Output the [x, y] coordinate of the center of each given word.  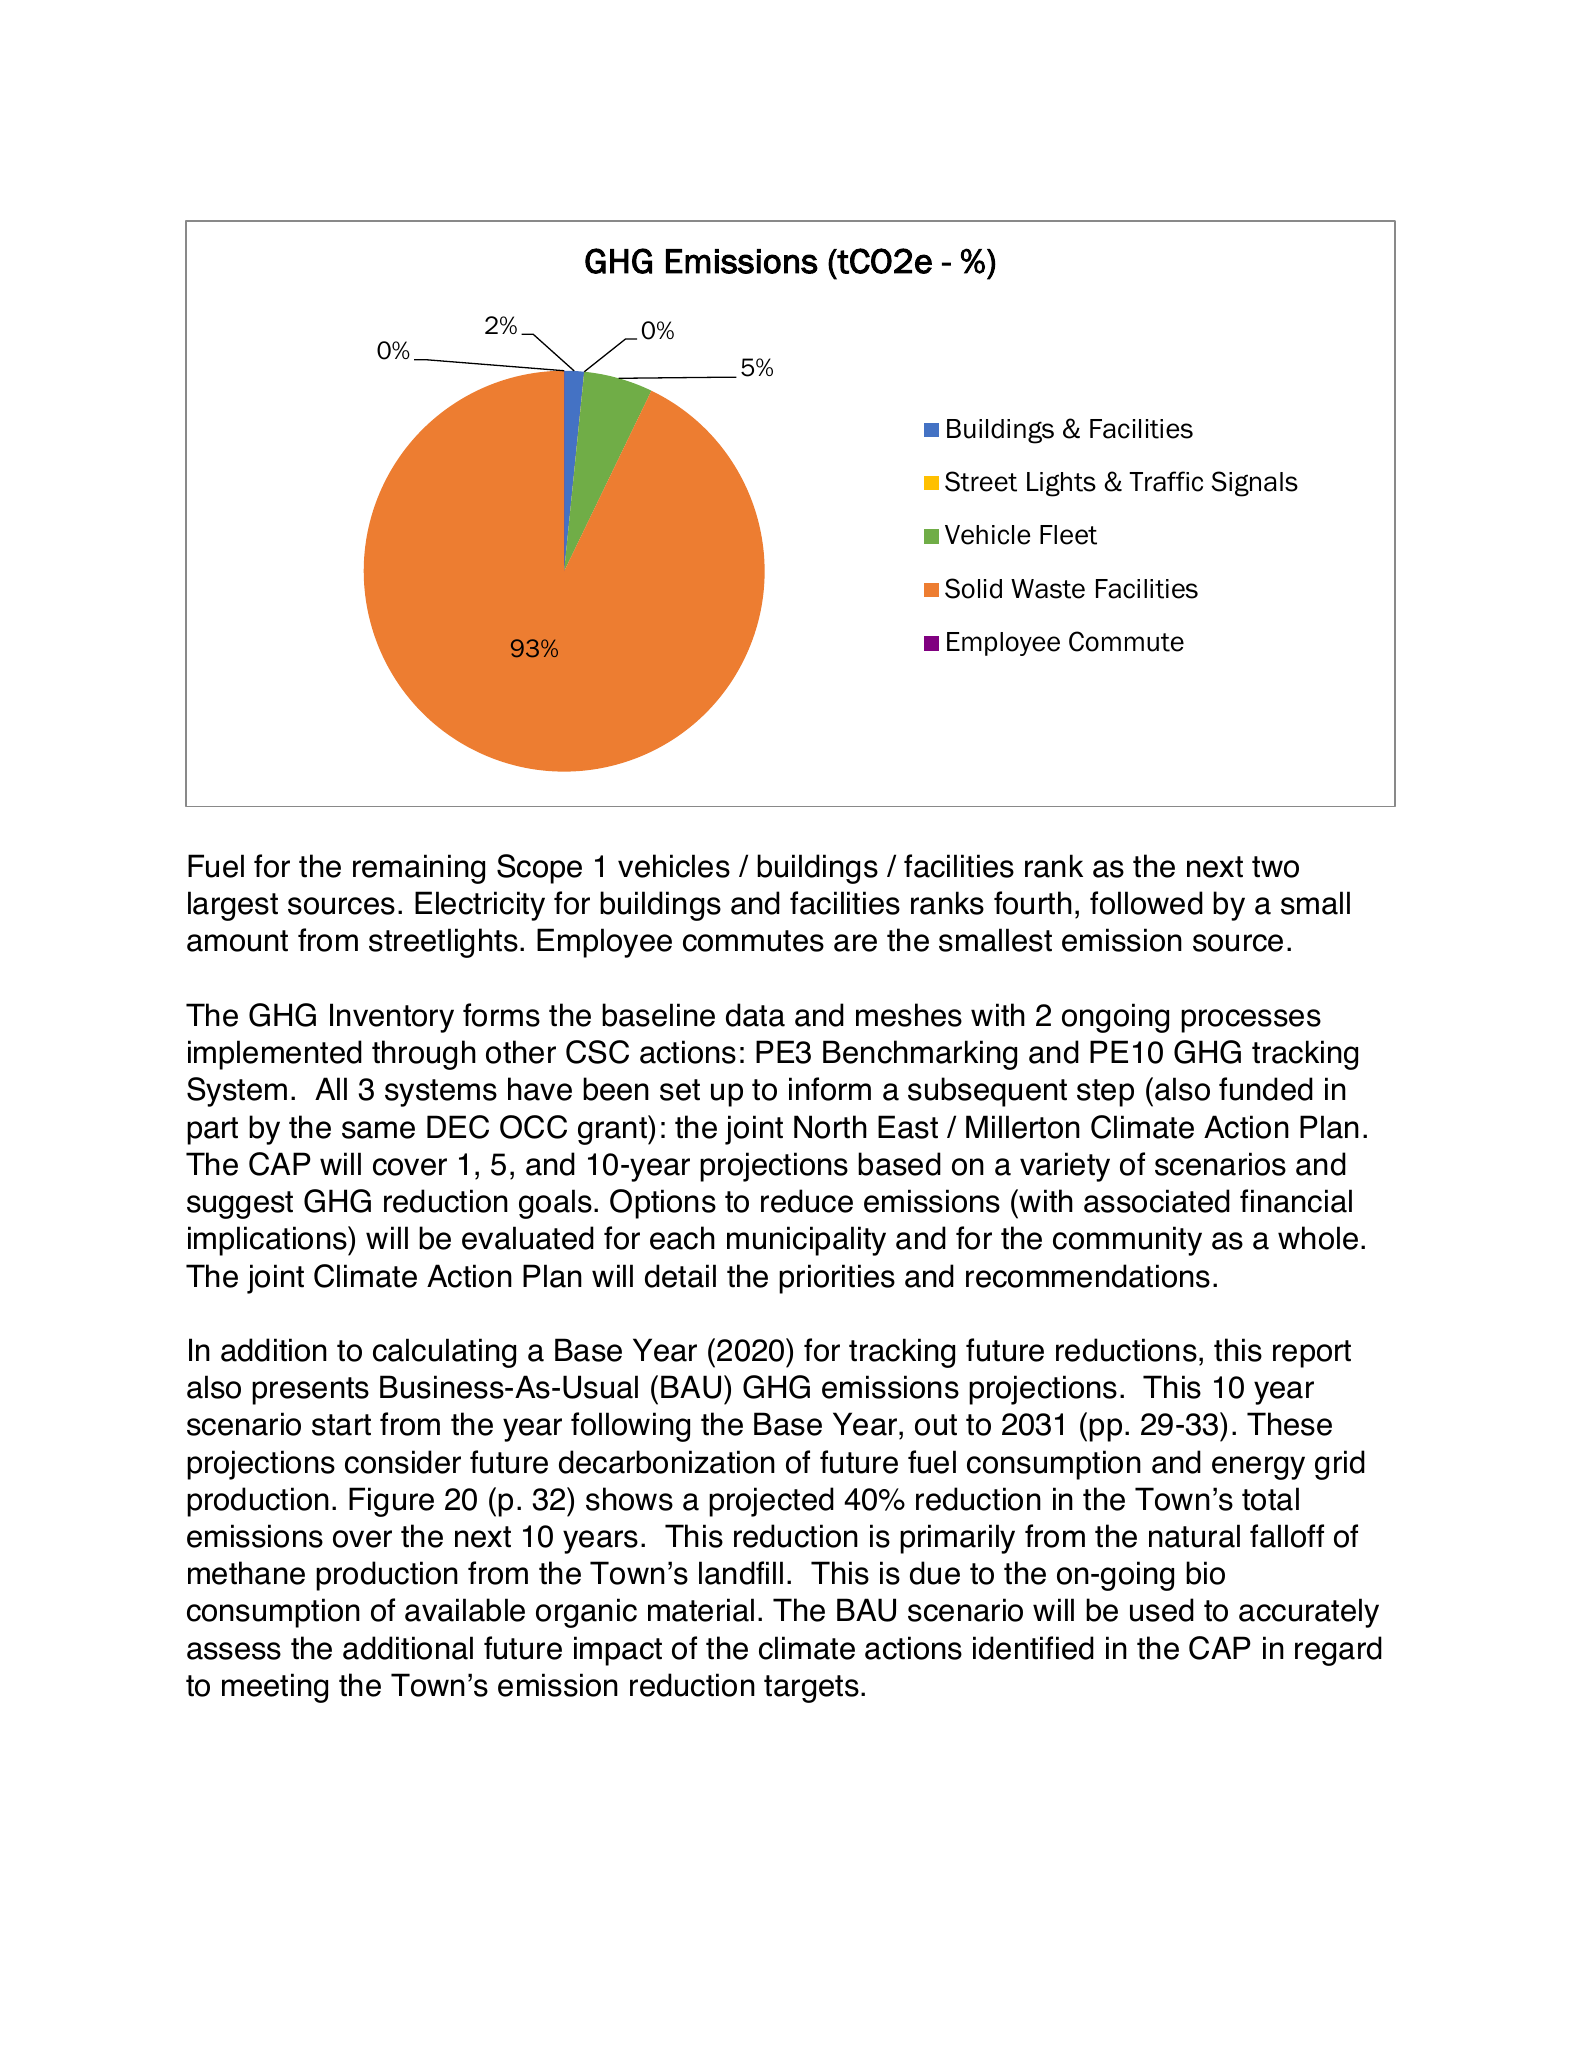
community [1127, 1241]
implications [268, 1241]
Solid [973, 588]
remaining [419, 869]
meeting [275, 1688]
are [855, 943]
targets [811, 1689]
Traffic [1166, 481]
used [1162, 1610]
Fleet [1068, 535]
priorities [837, 1279]
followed [1146, 903]
